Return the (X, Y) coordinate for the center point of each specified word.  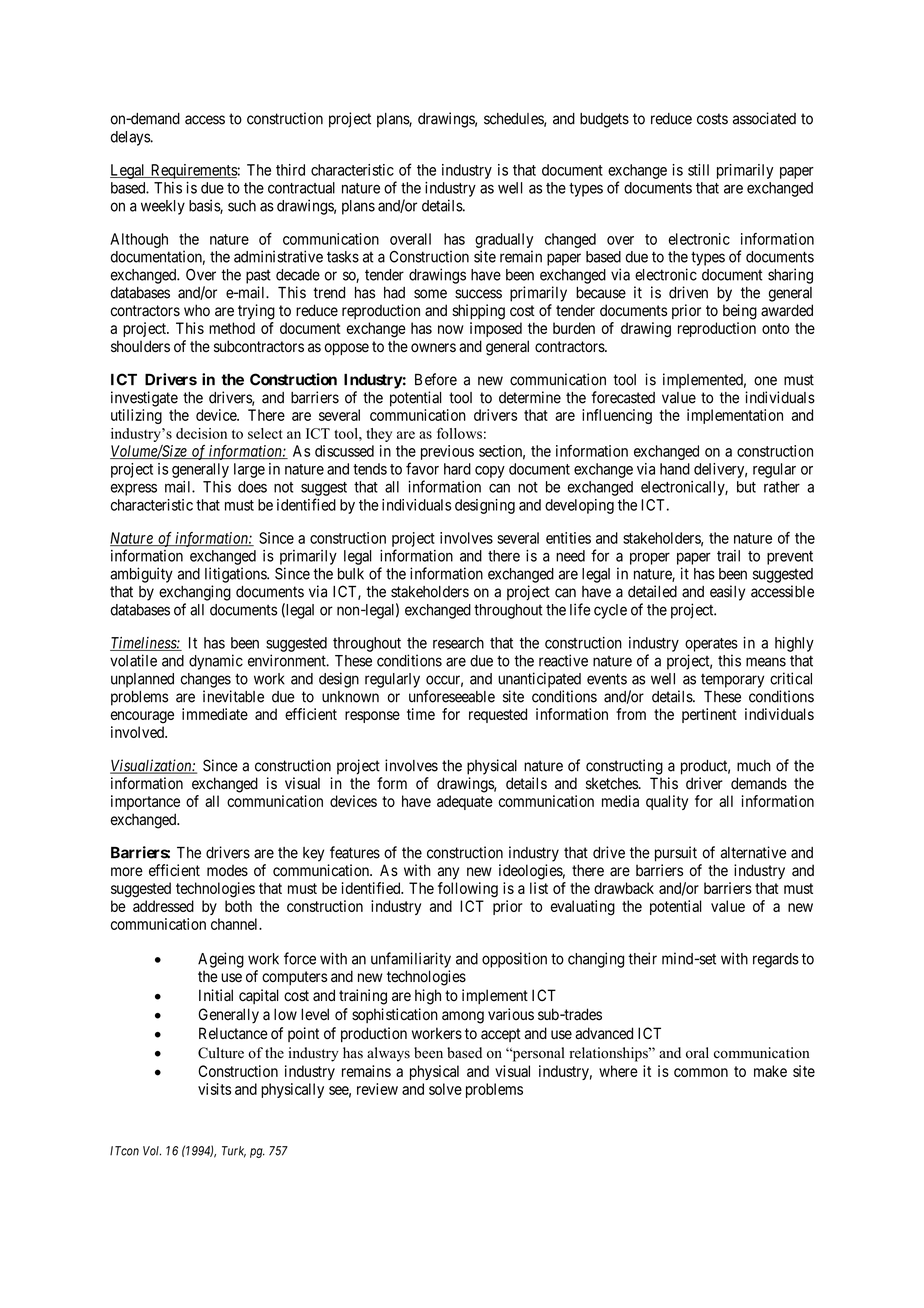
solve (445, 1089)
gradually (504, 240)
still (698, 170)
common (701, 1072)
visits (214, 1089)
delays (131, 138)
